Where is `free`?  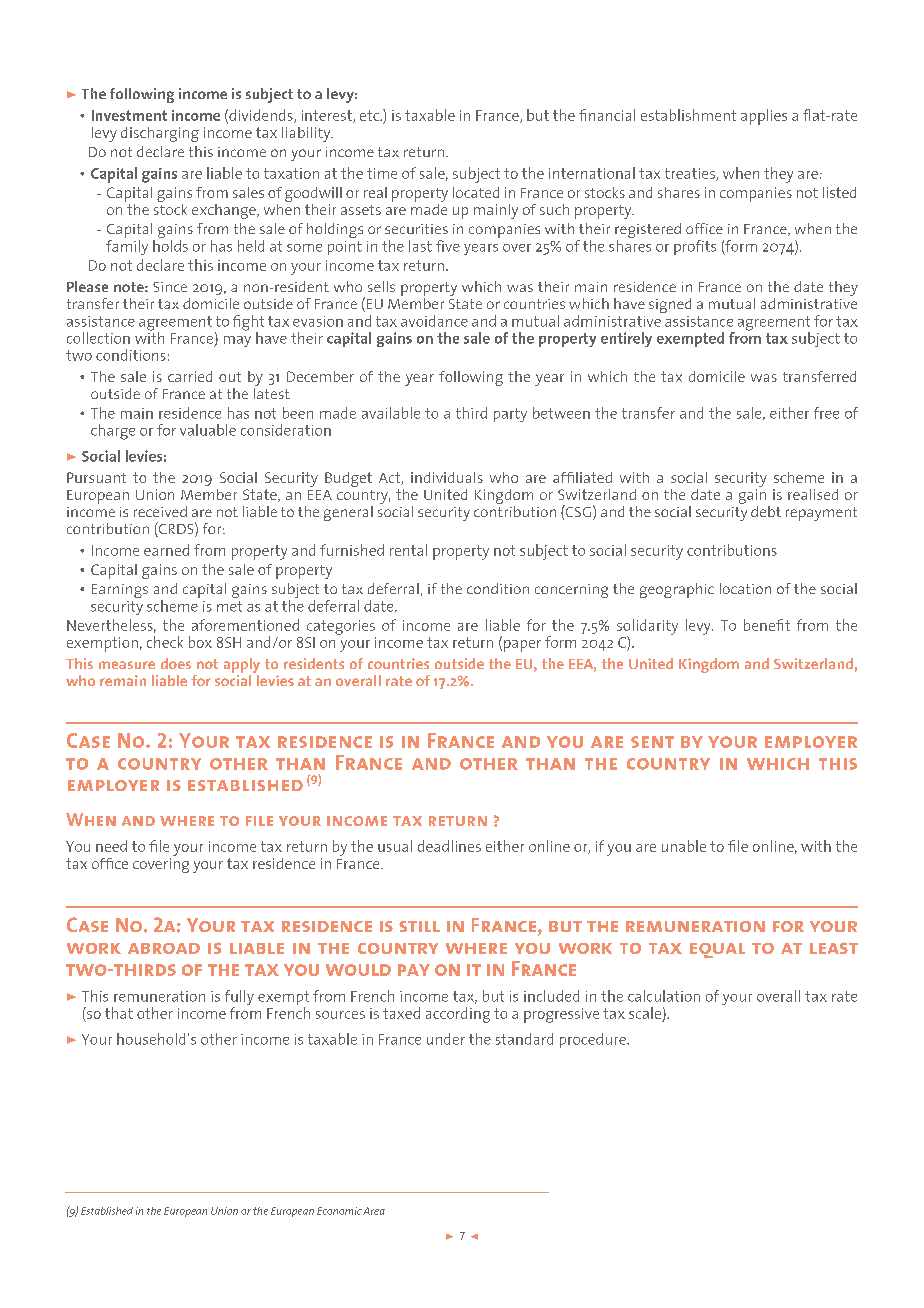 free is located at coordinates (826, 413).
